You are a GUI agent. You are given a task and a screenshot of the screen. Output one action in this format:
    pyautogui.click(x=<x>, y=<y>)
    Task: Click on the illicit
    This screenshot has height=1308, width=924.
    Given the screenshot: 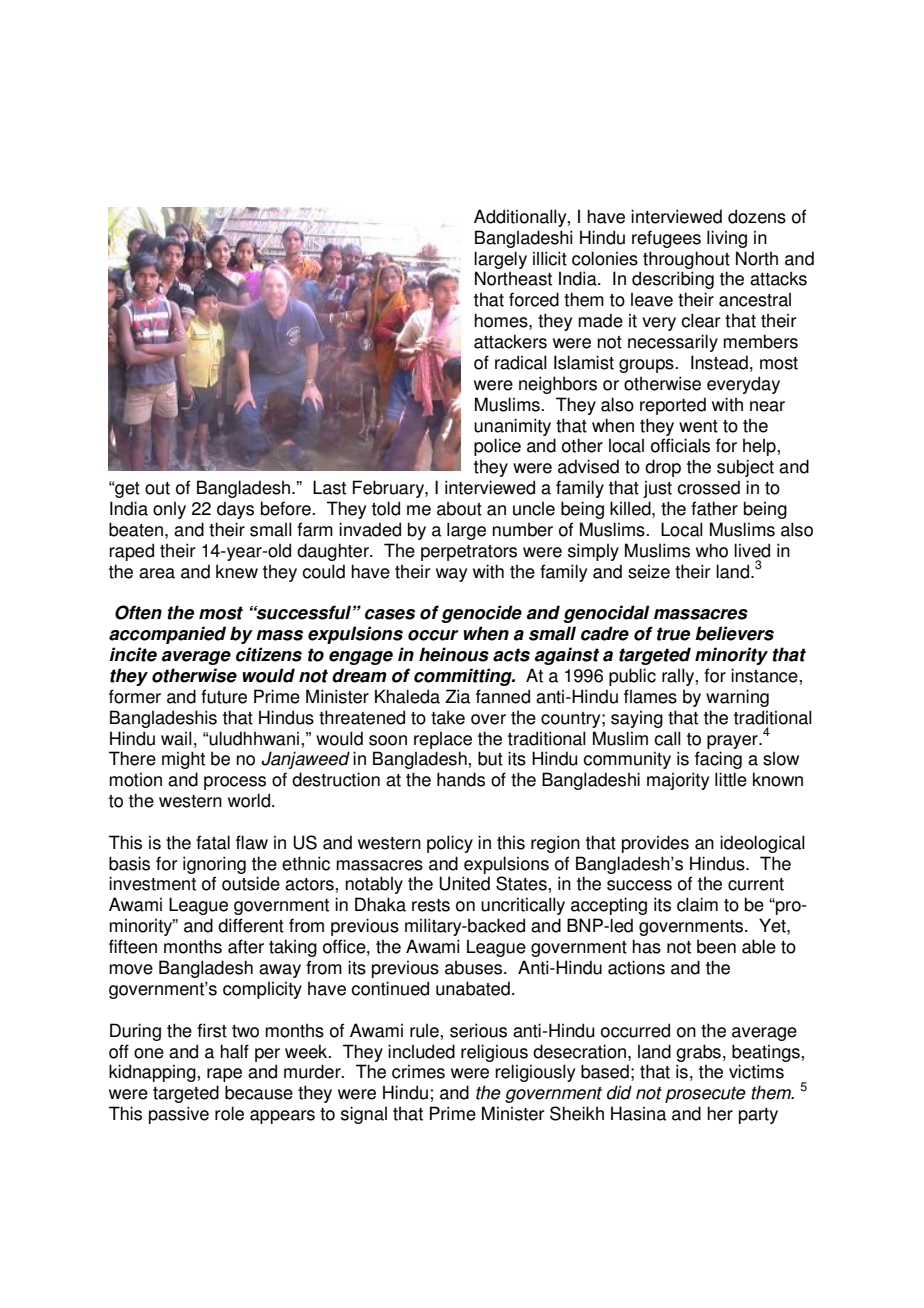 What is the action you would take?
    pyautogui.click(x=550, y=258)
